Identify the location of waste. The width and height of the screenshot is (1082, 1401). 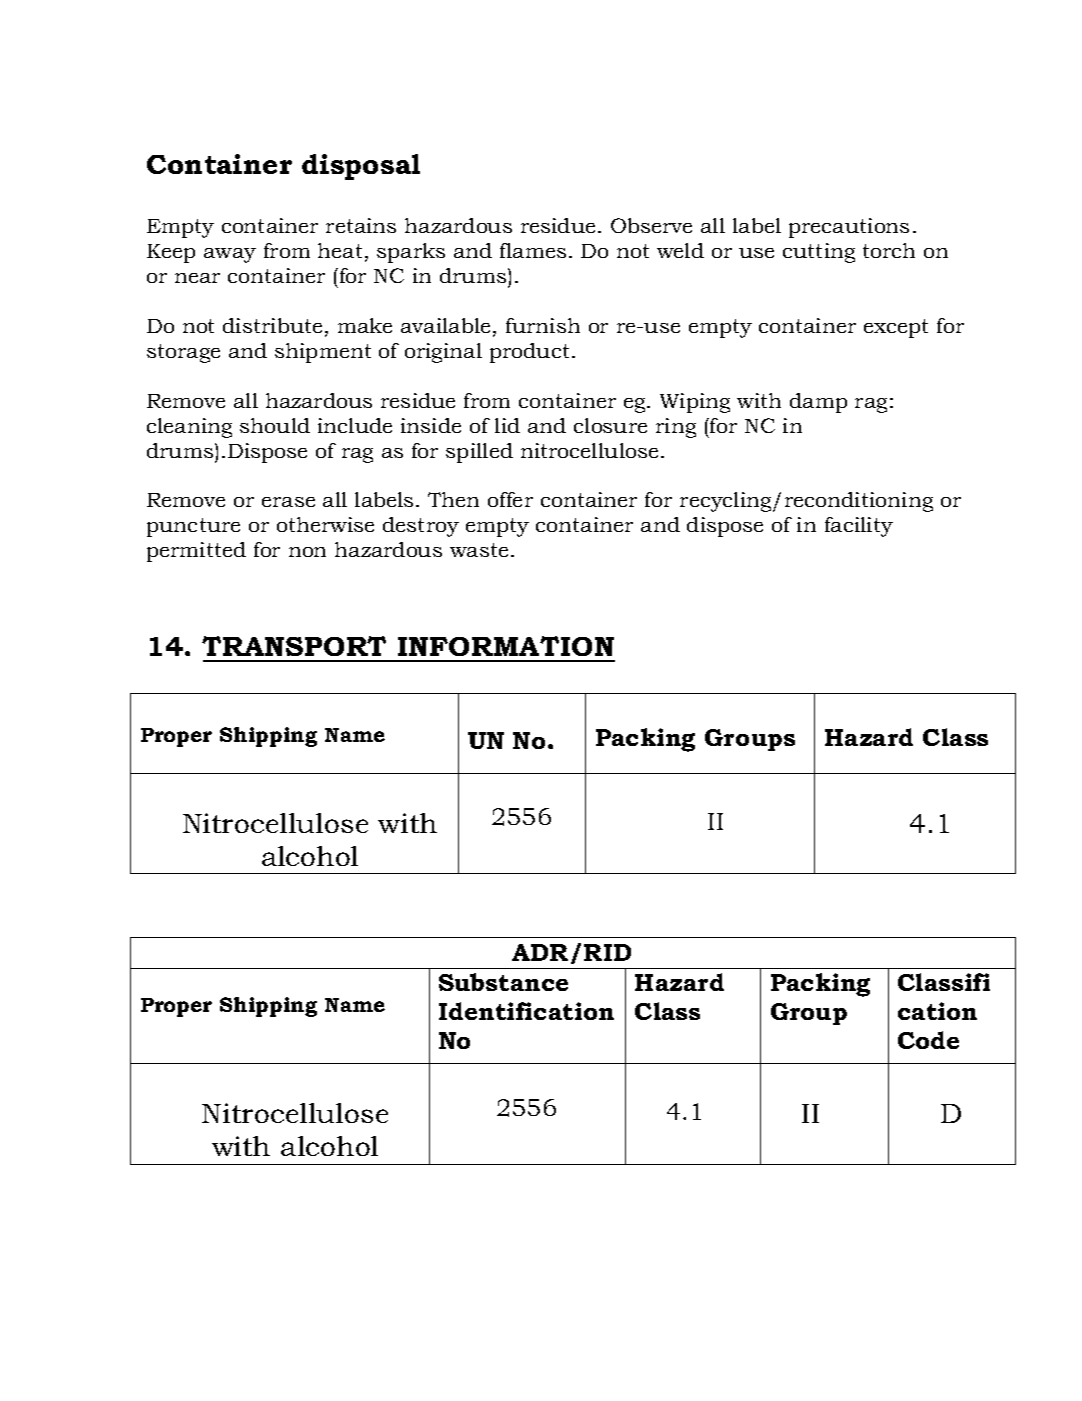
(479, 550).
